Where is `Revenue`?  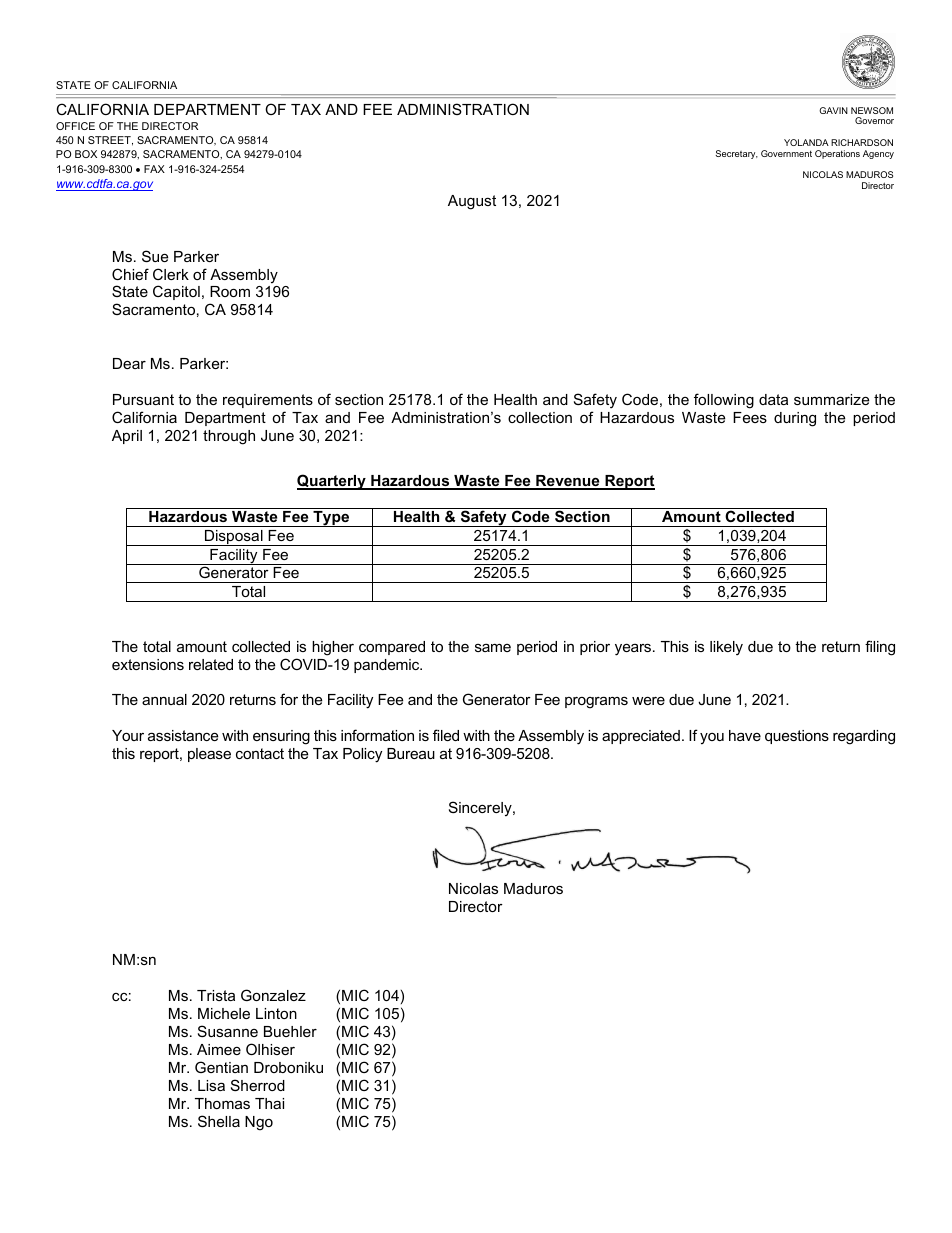
Revenue is located at coordinates (568, 482).
